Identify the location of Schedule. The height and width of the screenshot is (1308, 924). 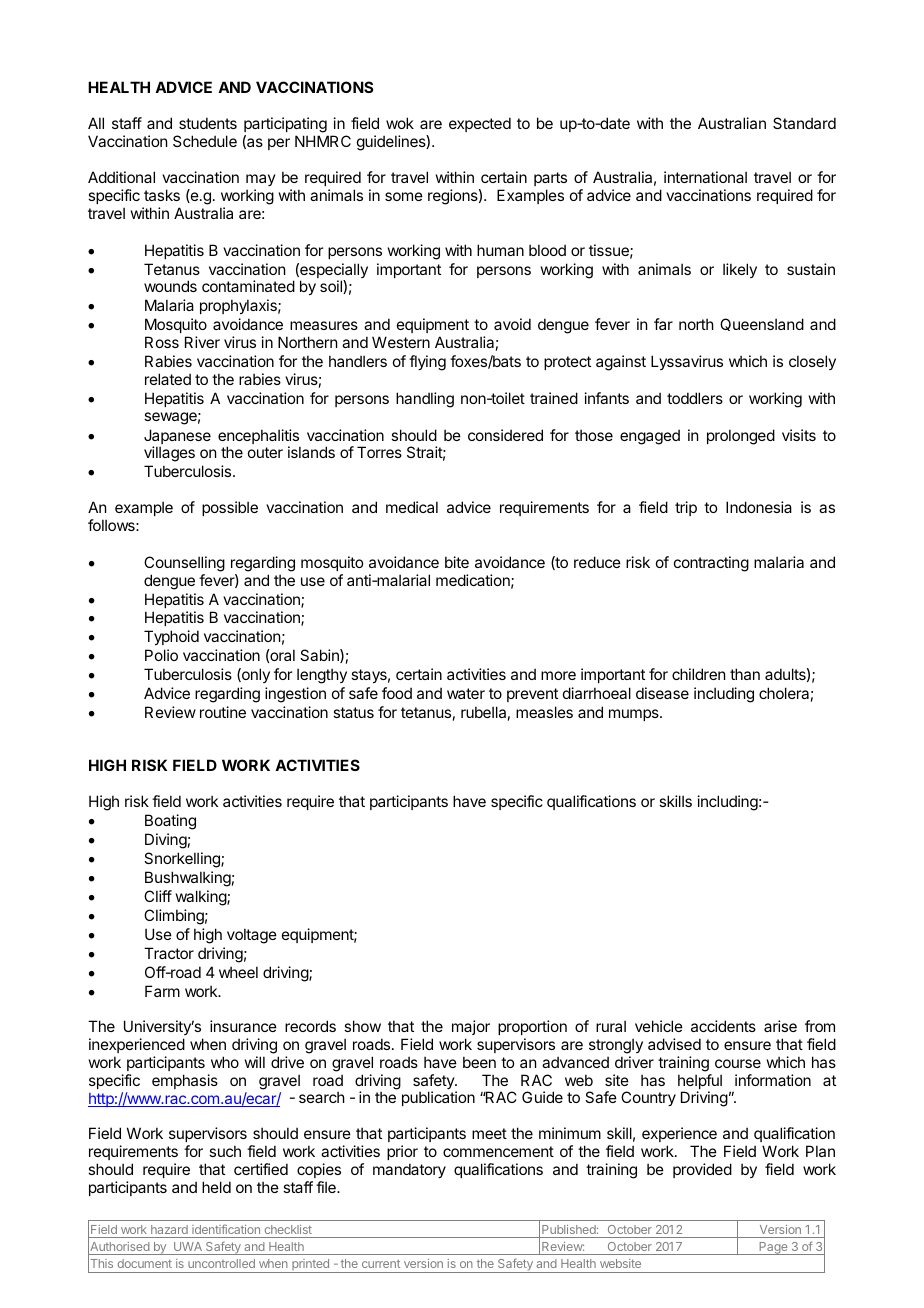
(205, 141).
